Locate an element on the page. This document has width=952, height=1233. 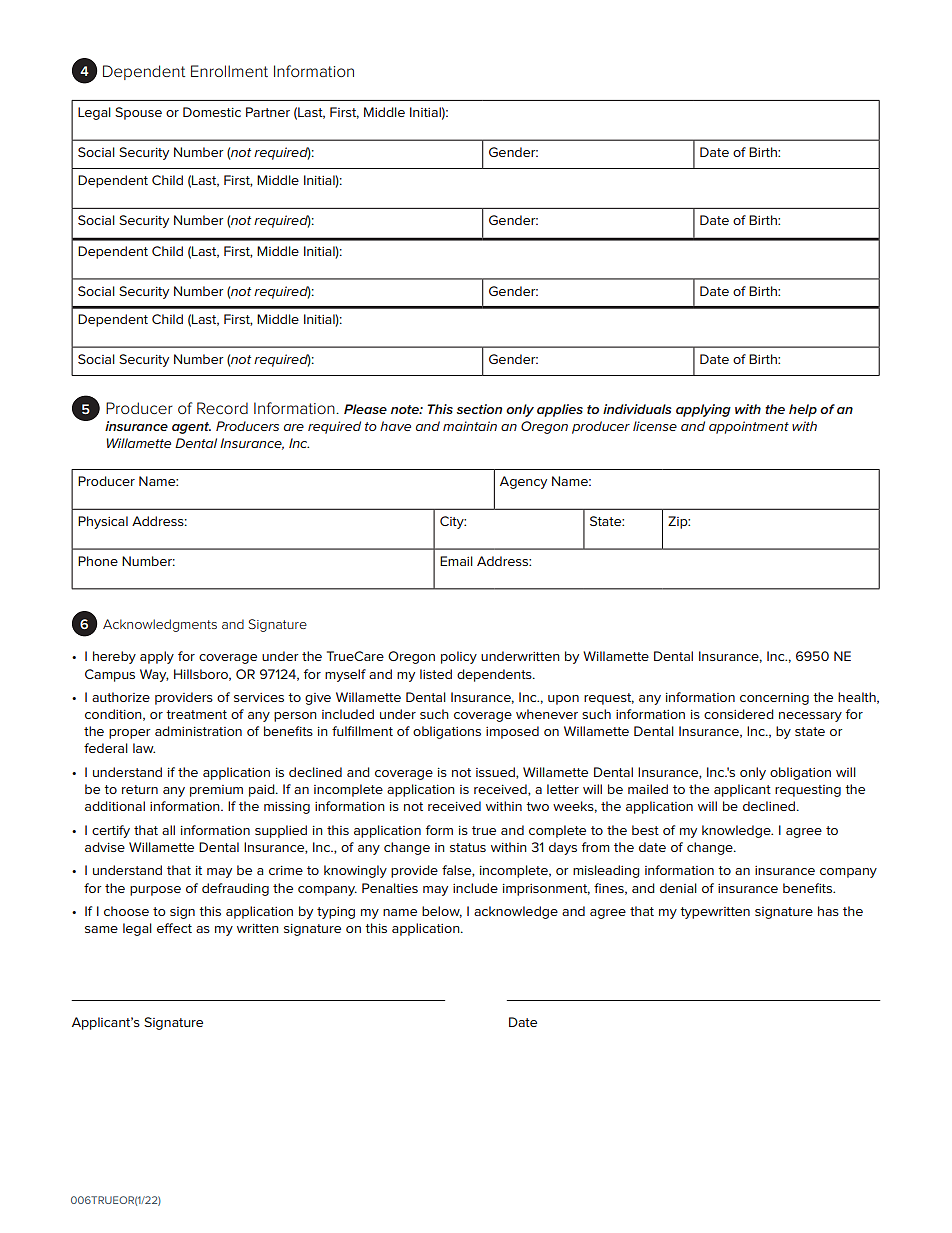
below is located at coordinates (442, 912).
